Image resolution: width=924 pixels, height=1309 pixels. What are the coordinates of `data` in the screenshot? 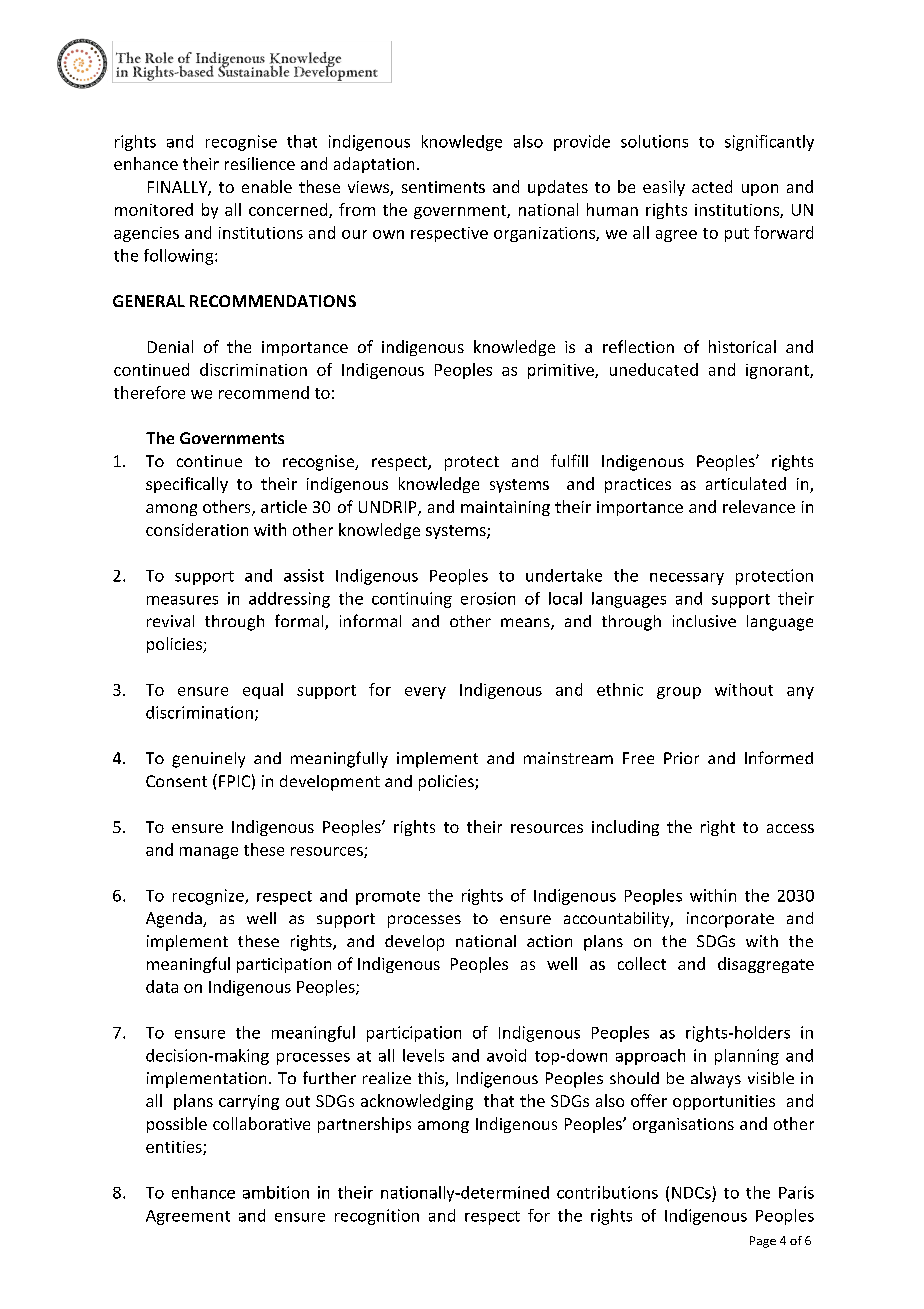 It's located at (162, 986).
